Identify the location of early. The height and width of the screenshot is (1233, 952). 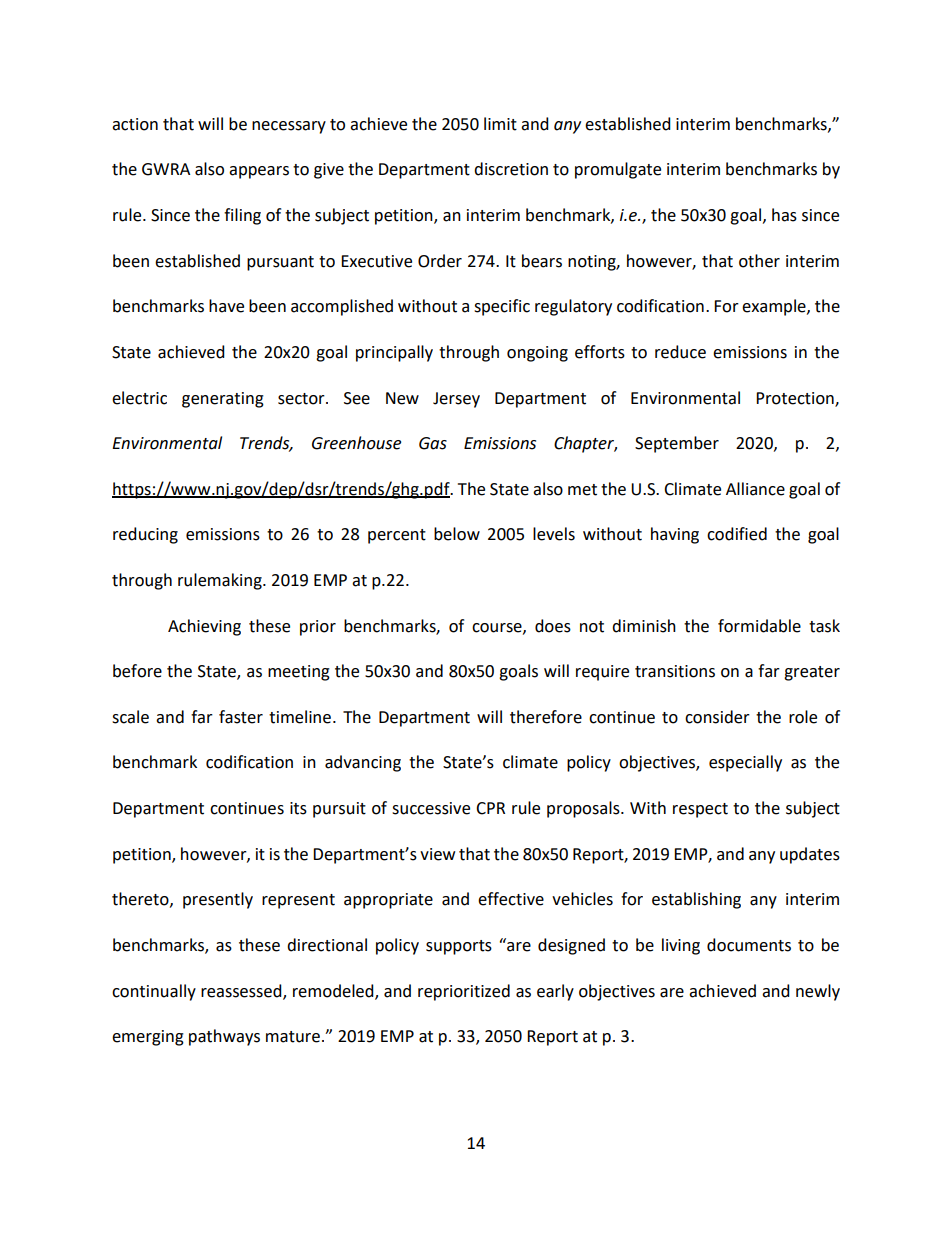
(555, 992).
